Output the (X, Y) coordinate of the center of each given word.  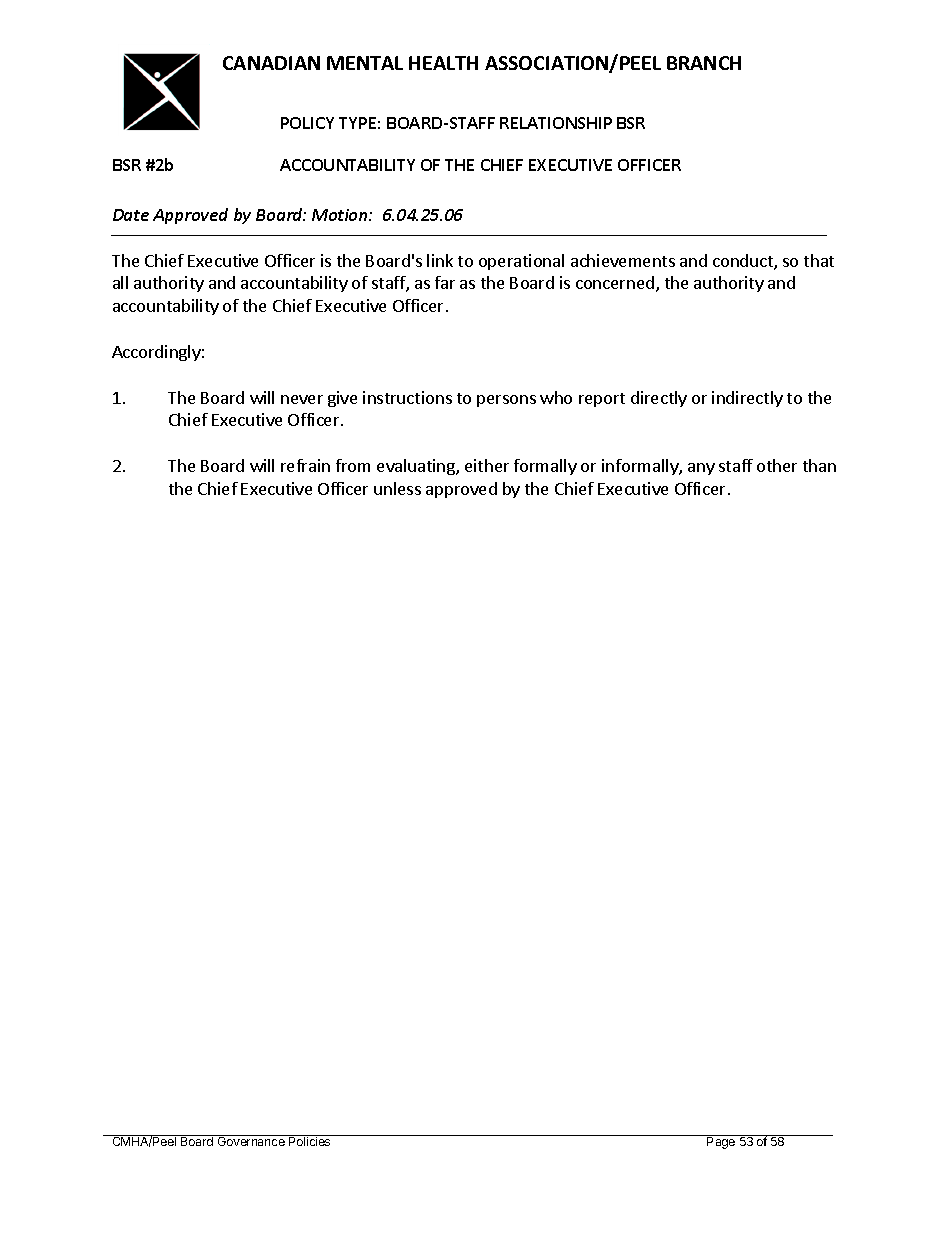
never (302, 399)
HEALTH (443, 63)
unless (397, 488)
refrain (305, 465)
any (701, 469)
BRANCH (704, 63)
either (487, 465)
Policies (310, 1140)
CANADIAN (271, 63)
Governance (251, 1140)
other (777, 465)
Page (721, 1142)
